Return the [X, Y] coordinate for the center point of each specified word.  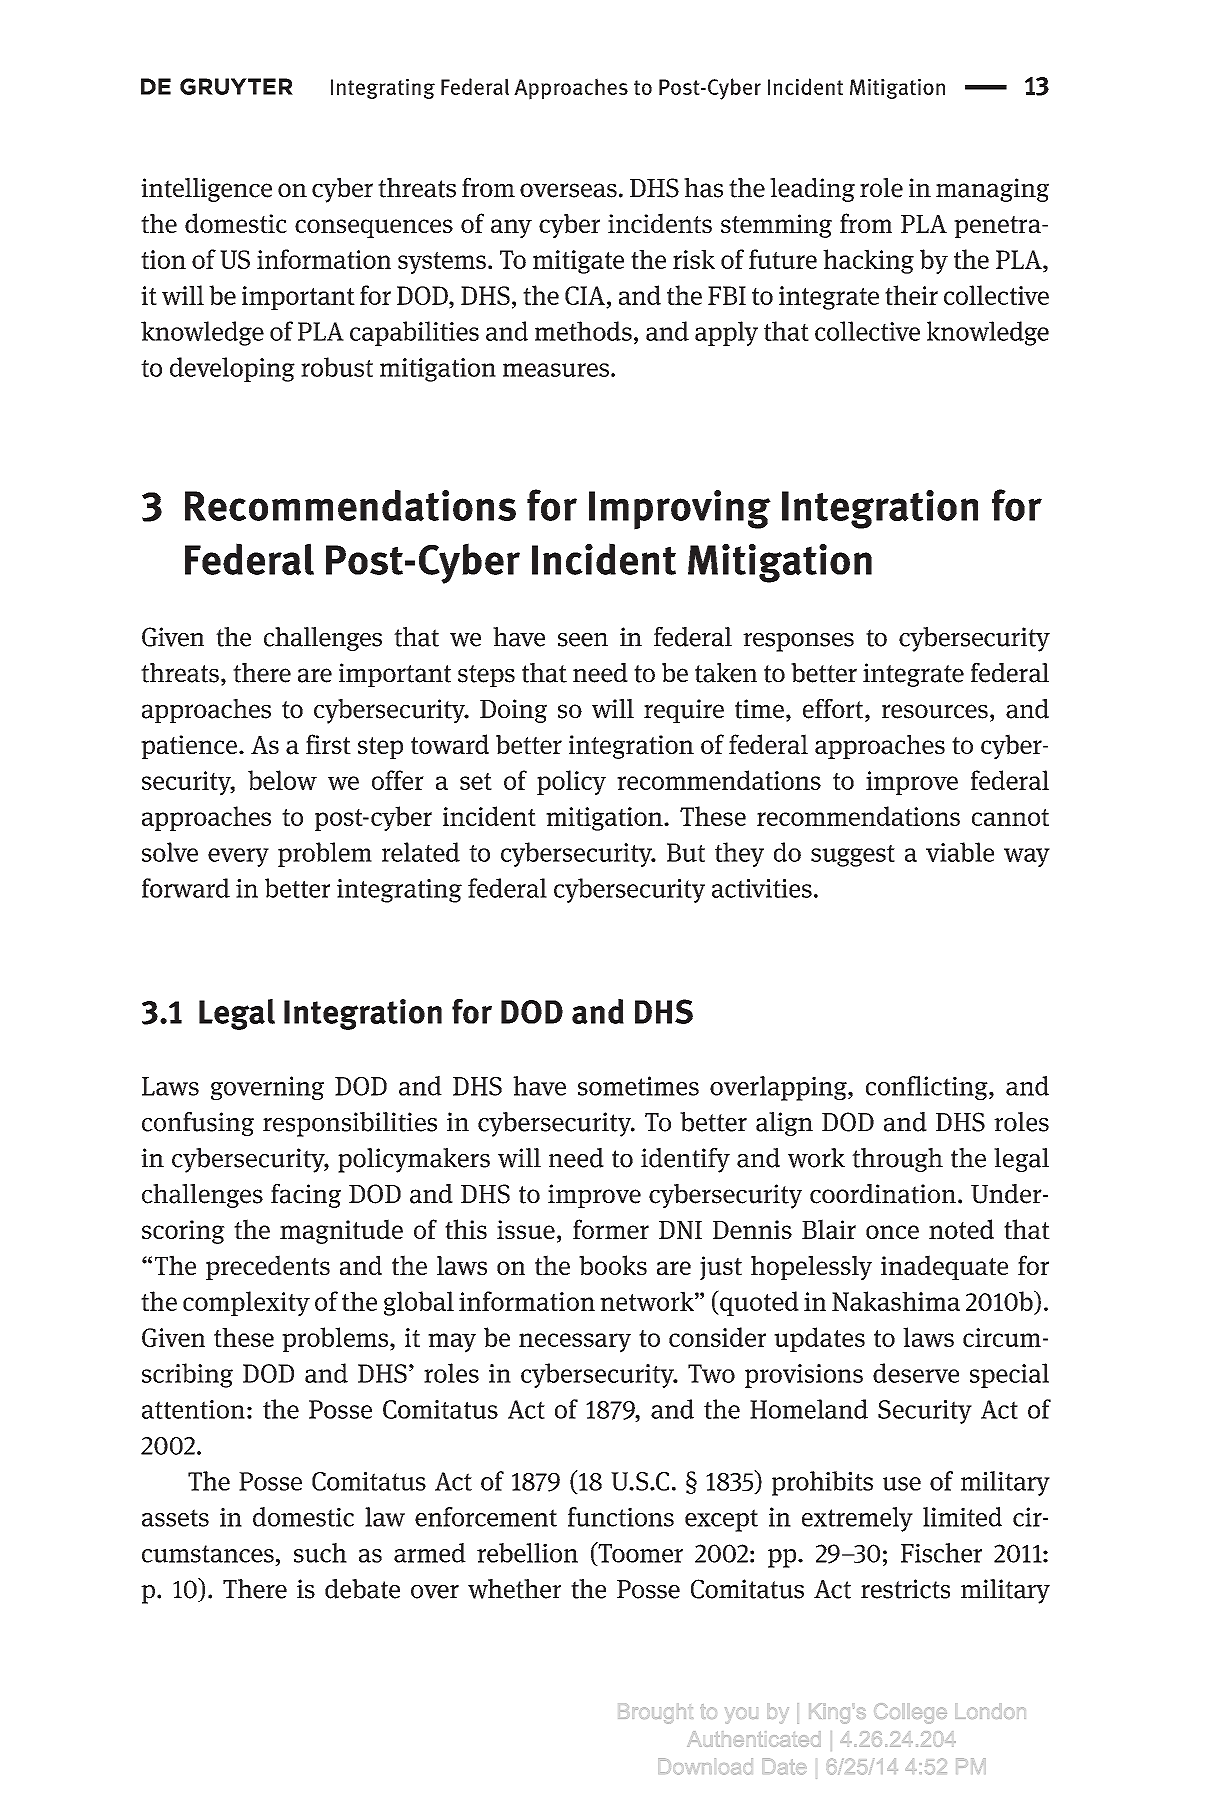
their [911, 295]
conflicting [928, 1088]
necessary [575, 1343]
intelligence [206, 190]
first [328, 744]
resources [935, 711]
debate [362, 1589]
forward [186, 888]
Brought [655, 1714]
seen [583, 640]
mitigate [578, 262]
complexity [246, 1304]
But [686, 852]
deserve [916, 1373]
